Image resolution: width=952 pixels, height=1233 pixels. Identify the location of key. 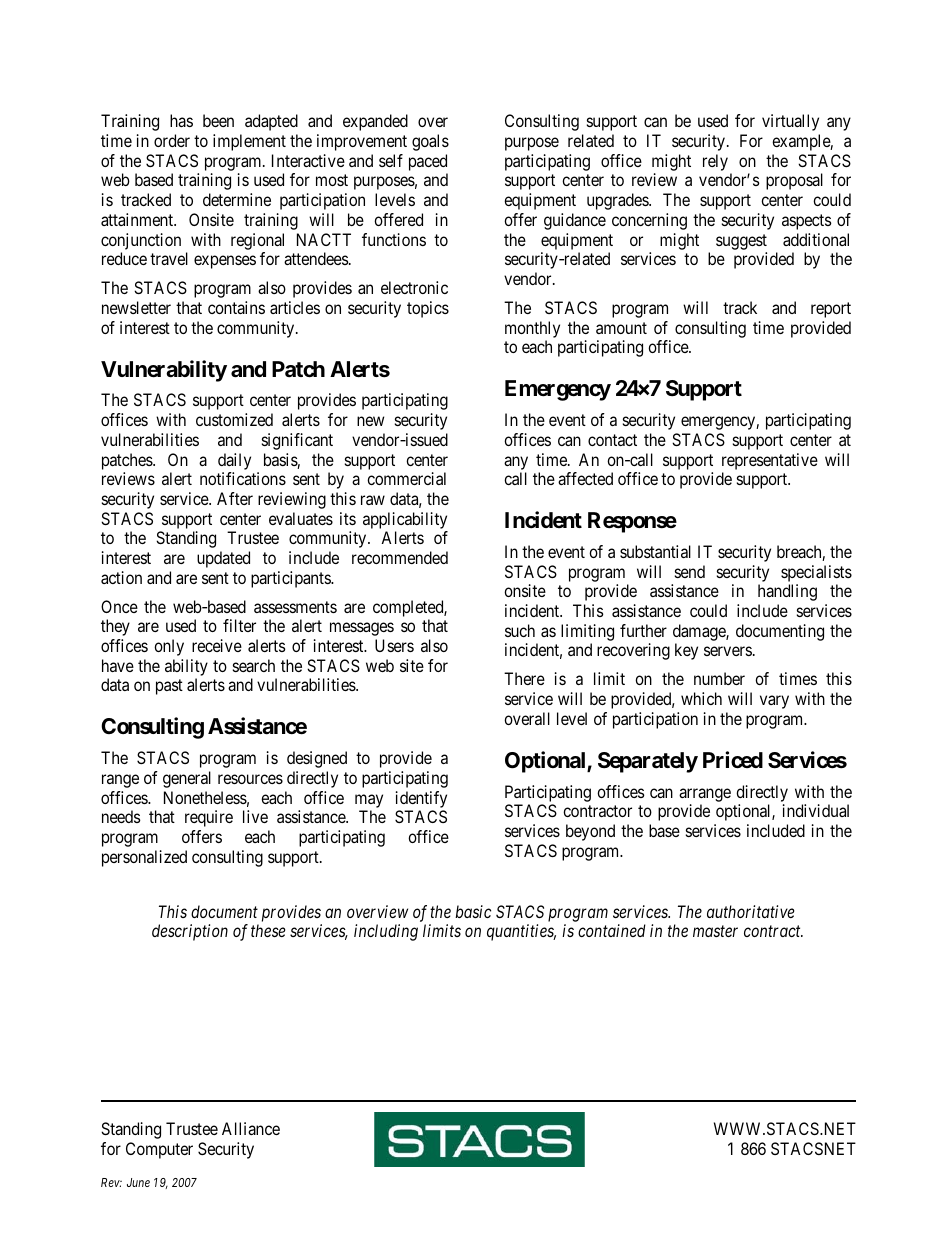
(686, 651).
